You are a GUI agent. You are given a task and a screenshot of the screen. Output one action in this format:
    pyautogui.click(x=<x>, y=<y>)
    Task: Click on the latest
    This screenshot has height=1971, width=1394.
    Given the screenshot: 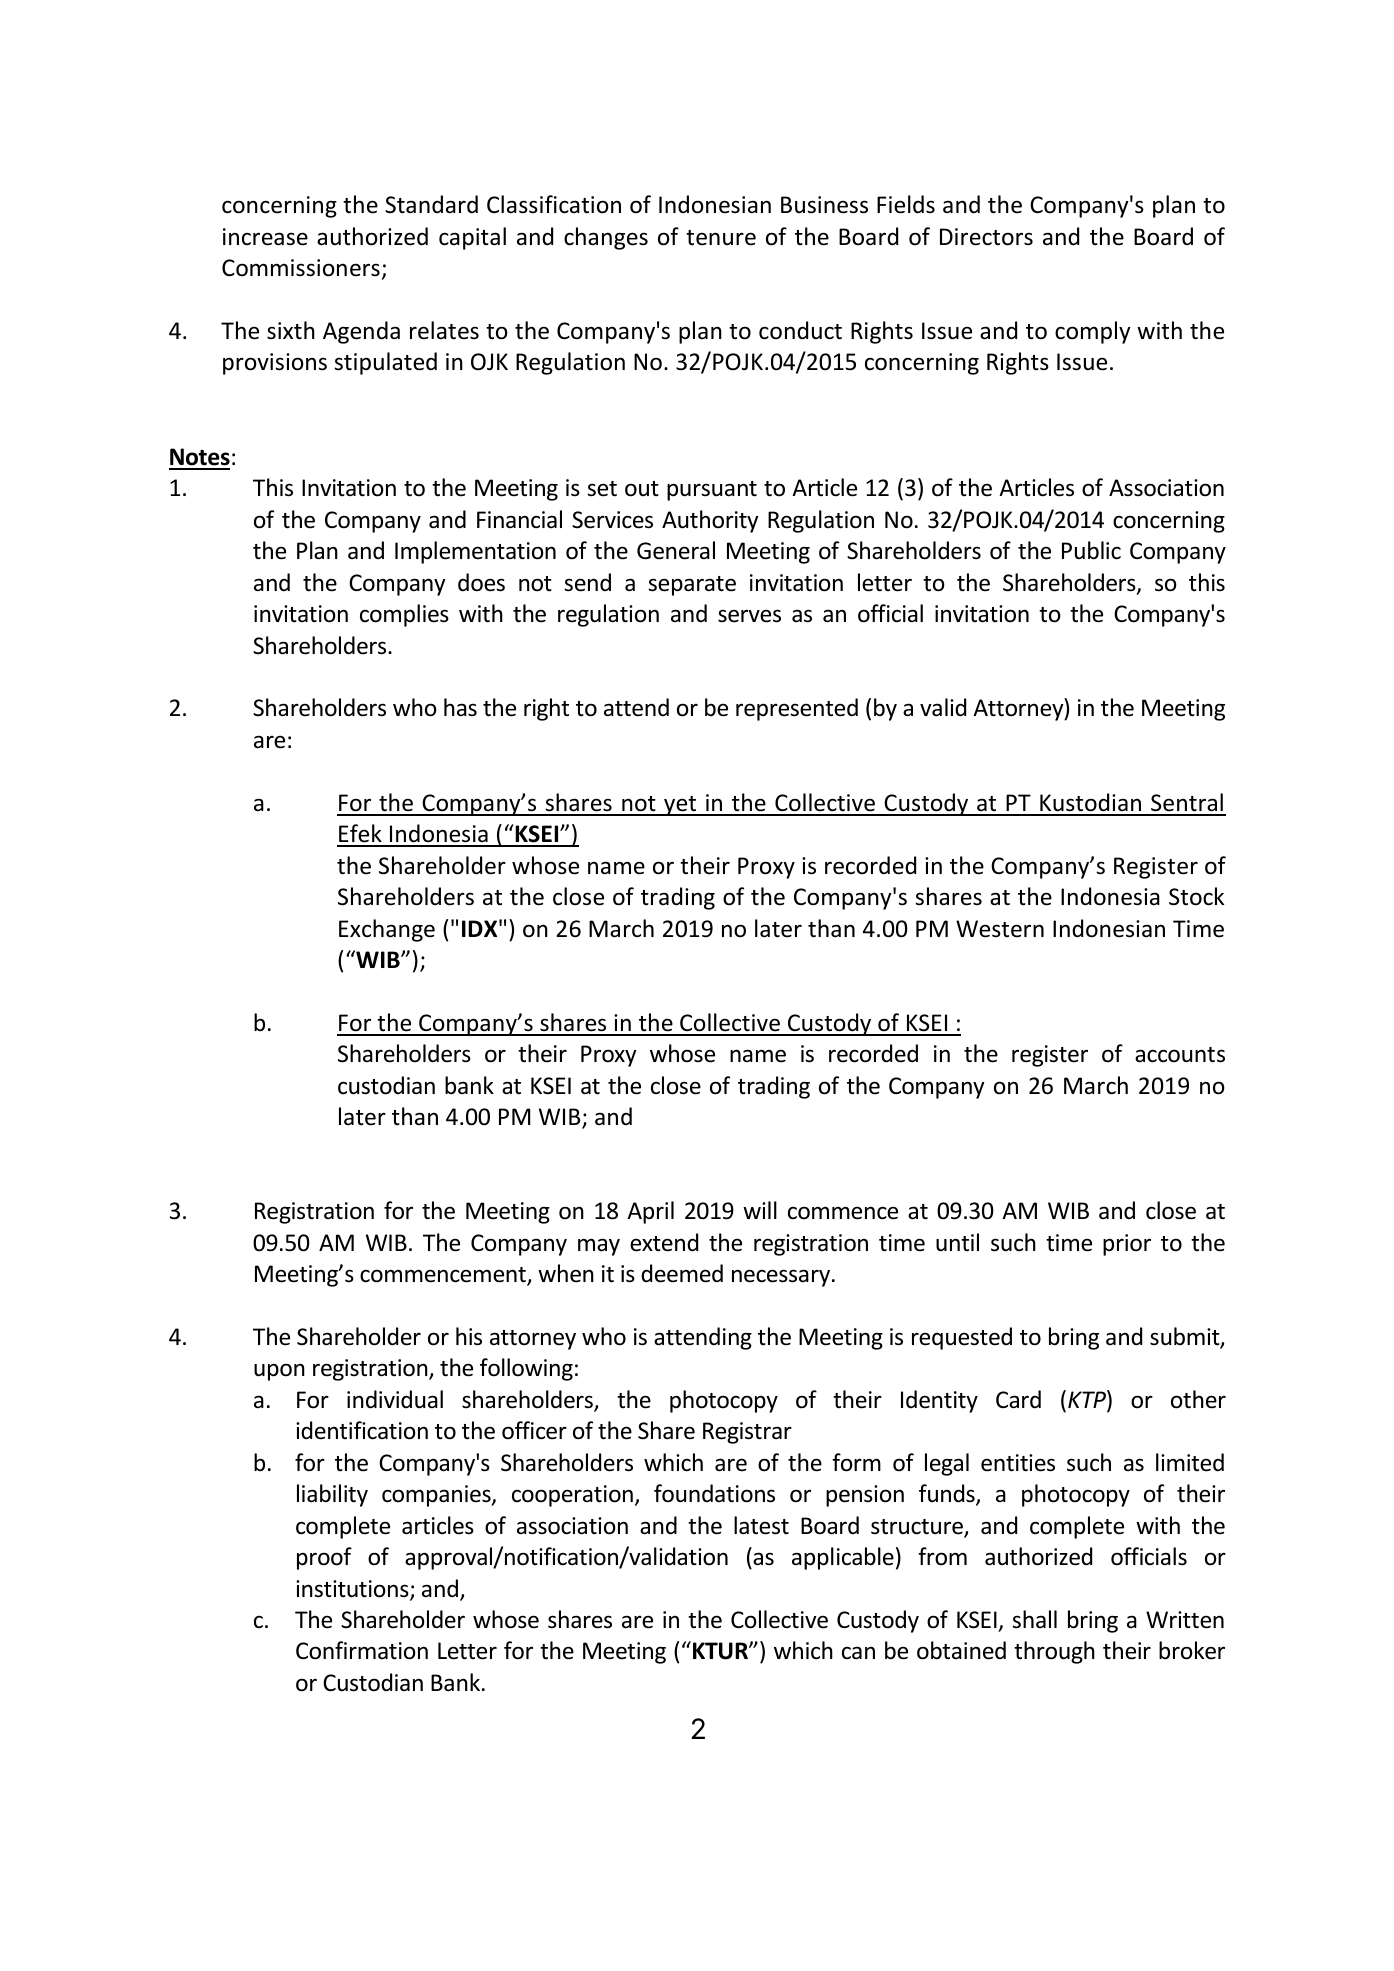 What is the action you would take?
    pyautogui.click(x=761, y=1525)
